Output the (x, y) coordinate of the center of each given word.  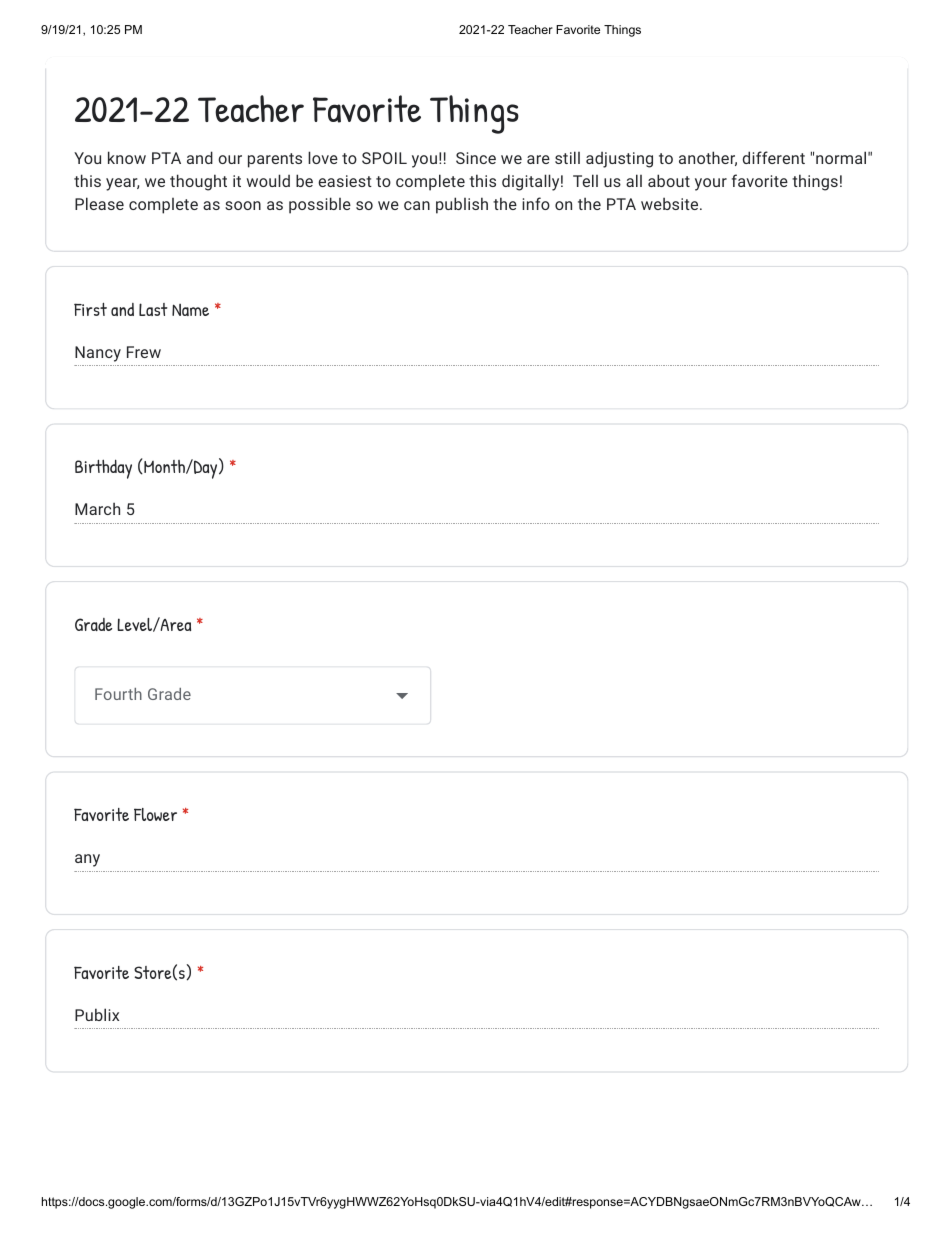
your (711, 184)
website (671, 203)
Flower (155, 814)
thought (198, 182)
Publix (97, 1014)
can (417, 205)
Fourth (118, 694)
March (97, 508)
